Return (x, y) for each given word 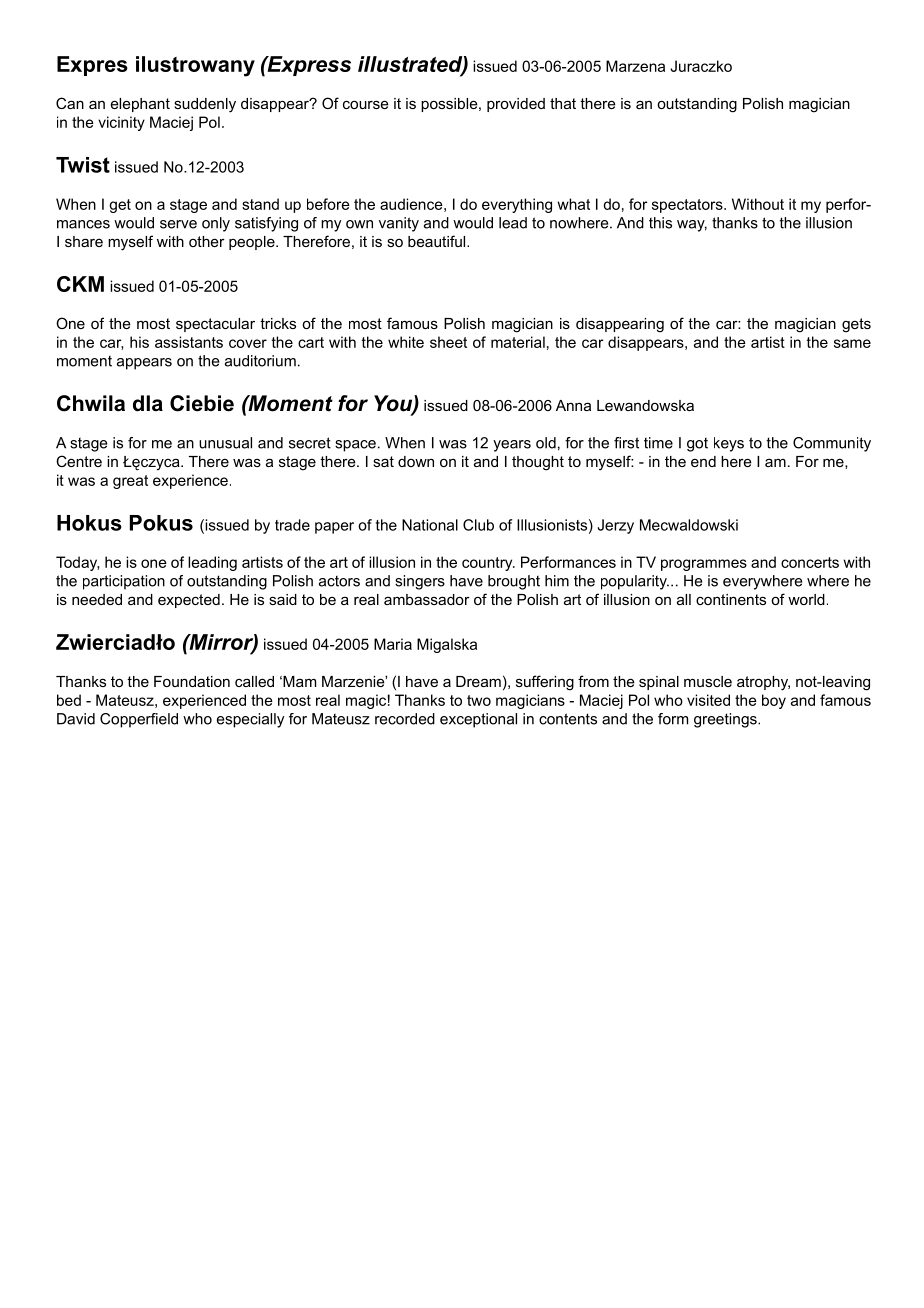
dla (148, 403)
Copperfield (139, 720)
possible (450, 105)
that (563, 103)
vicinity (121, 123)
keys (729, 444)
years (512, 446)
